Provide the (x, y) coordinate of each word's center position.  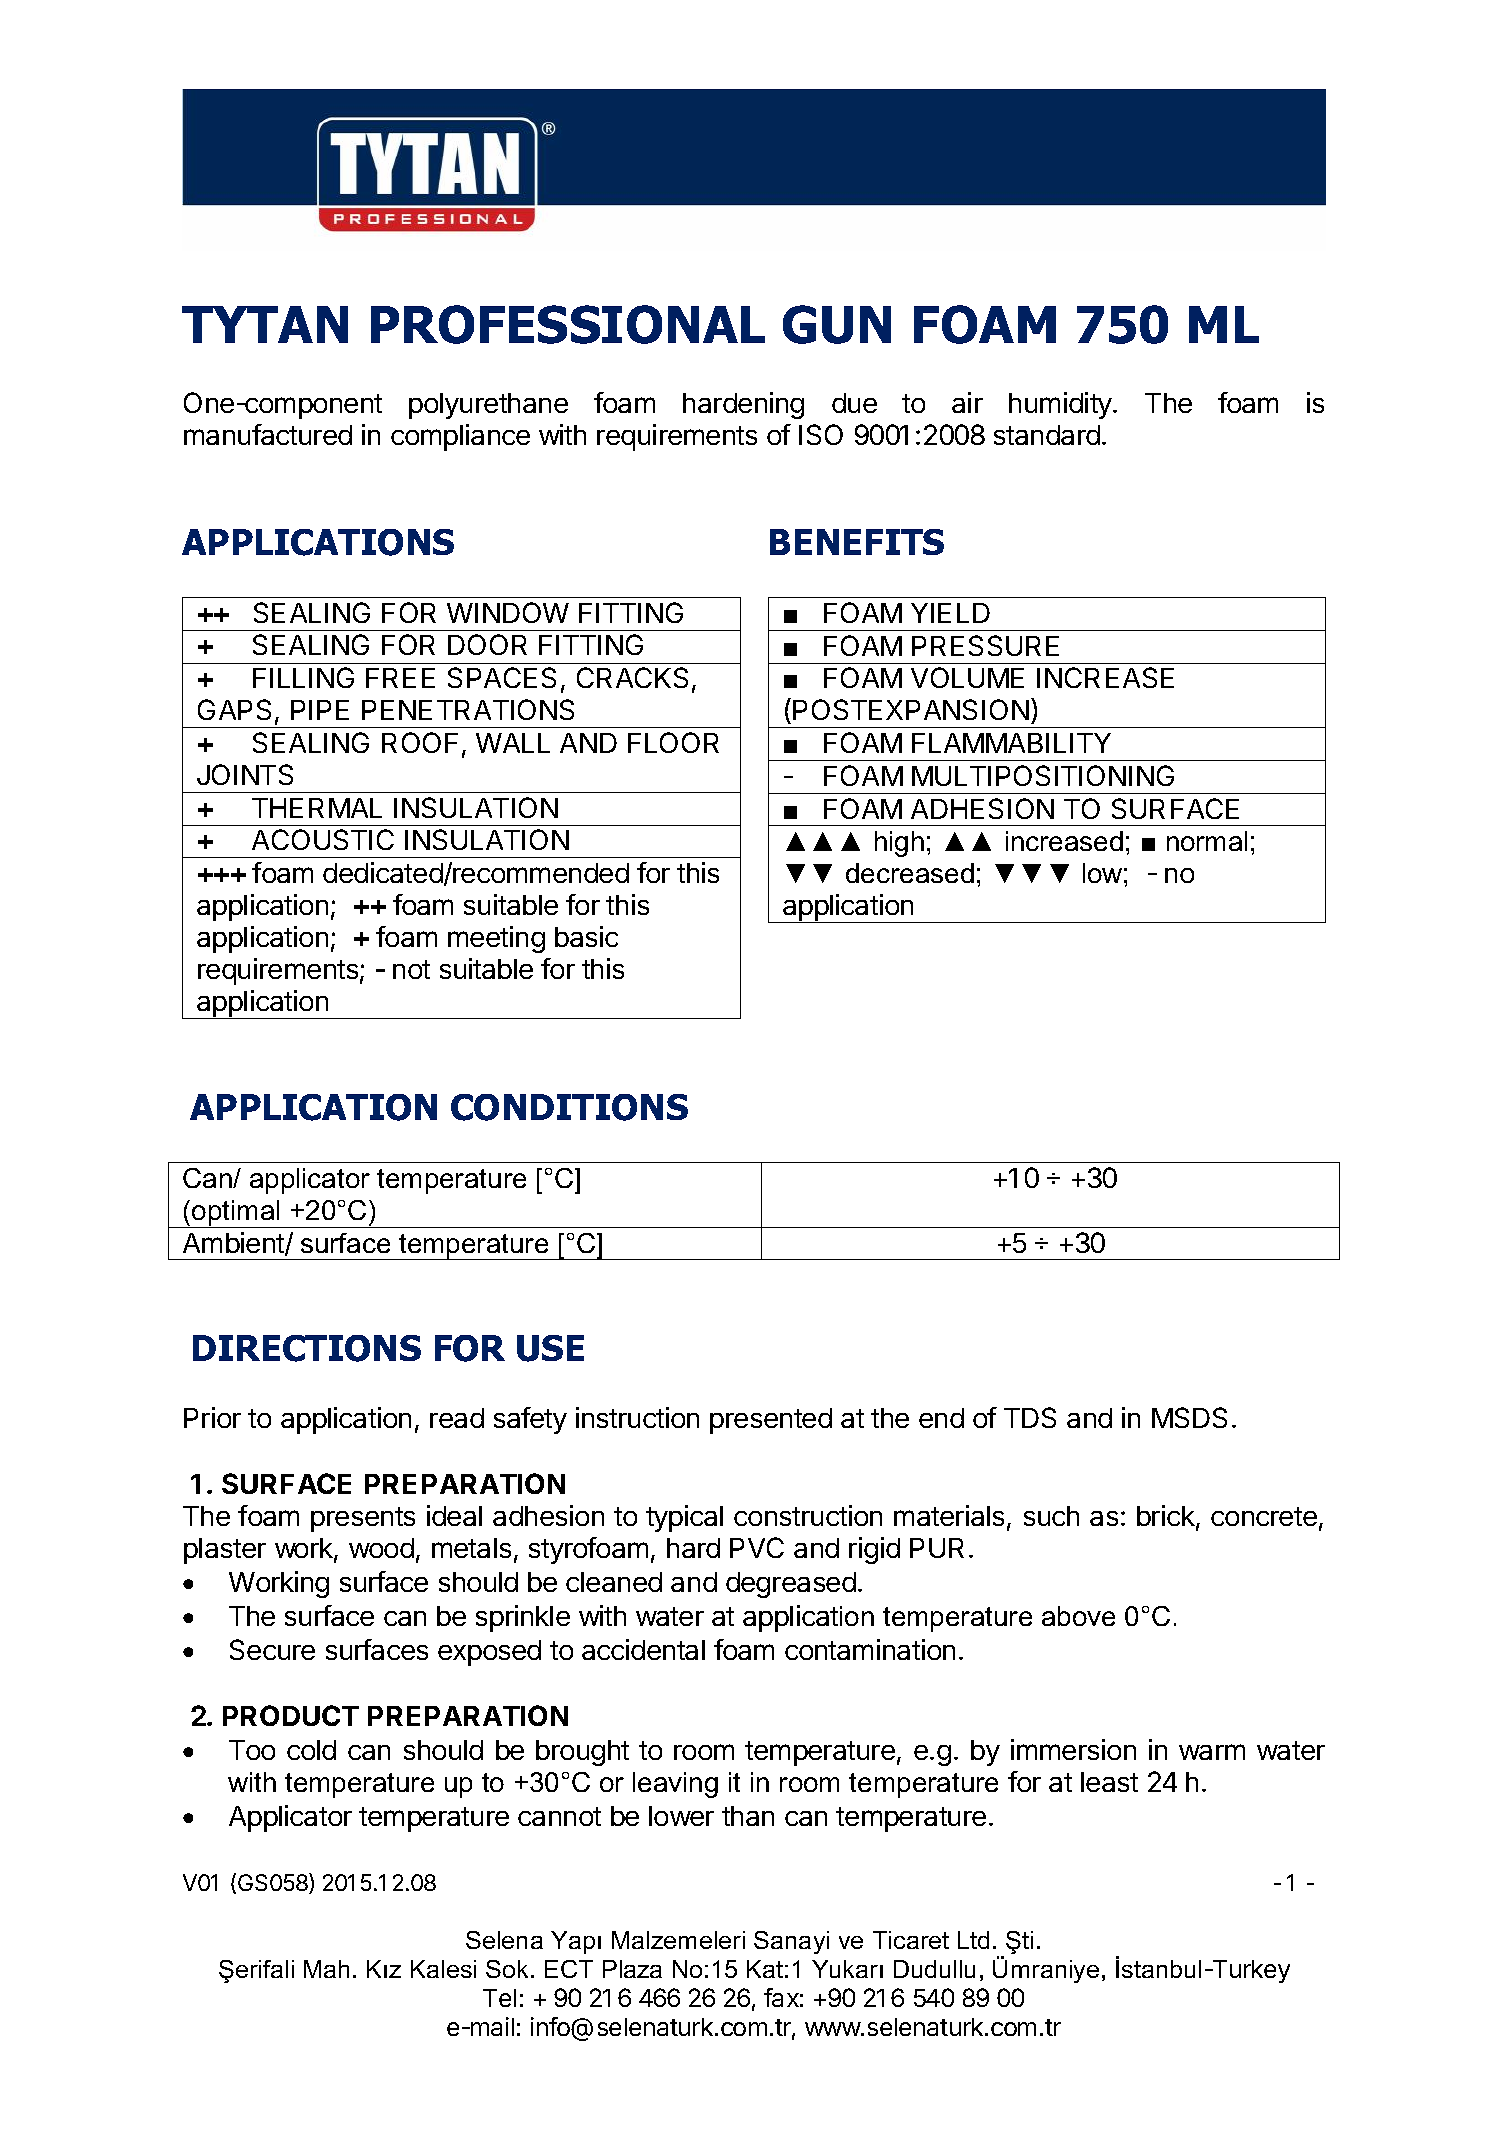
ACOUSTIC (323, 839)
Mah (326, 1969)
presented (771, 1421)
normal (1207, 841)
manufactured (268, 434)
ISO (821, 434)
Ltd (973, 1940)
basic (586, 936)
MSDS (1189, 1417)
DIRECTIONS (307, 1348)
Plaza (632, 1969)
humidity (1061, 405)
